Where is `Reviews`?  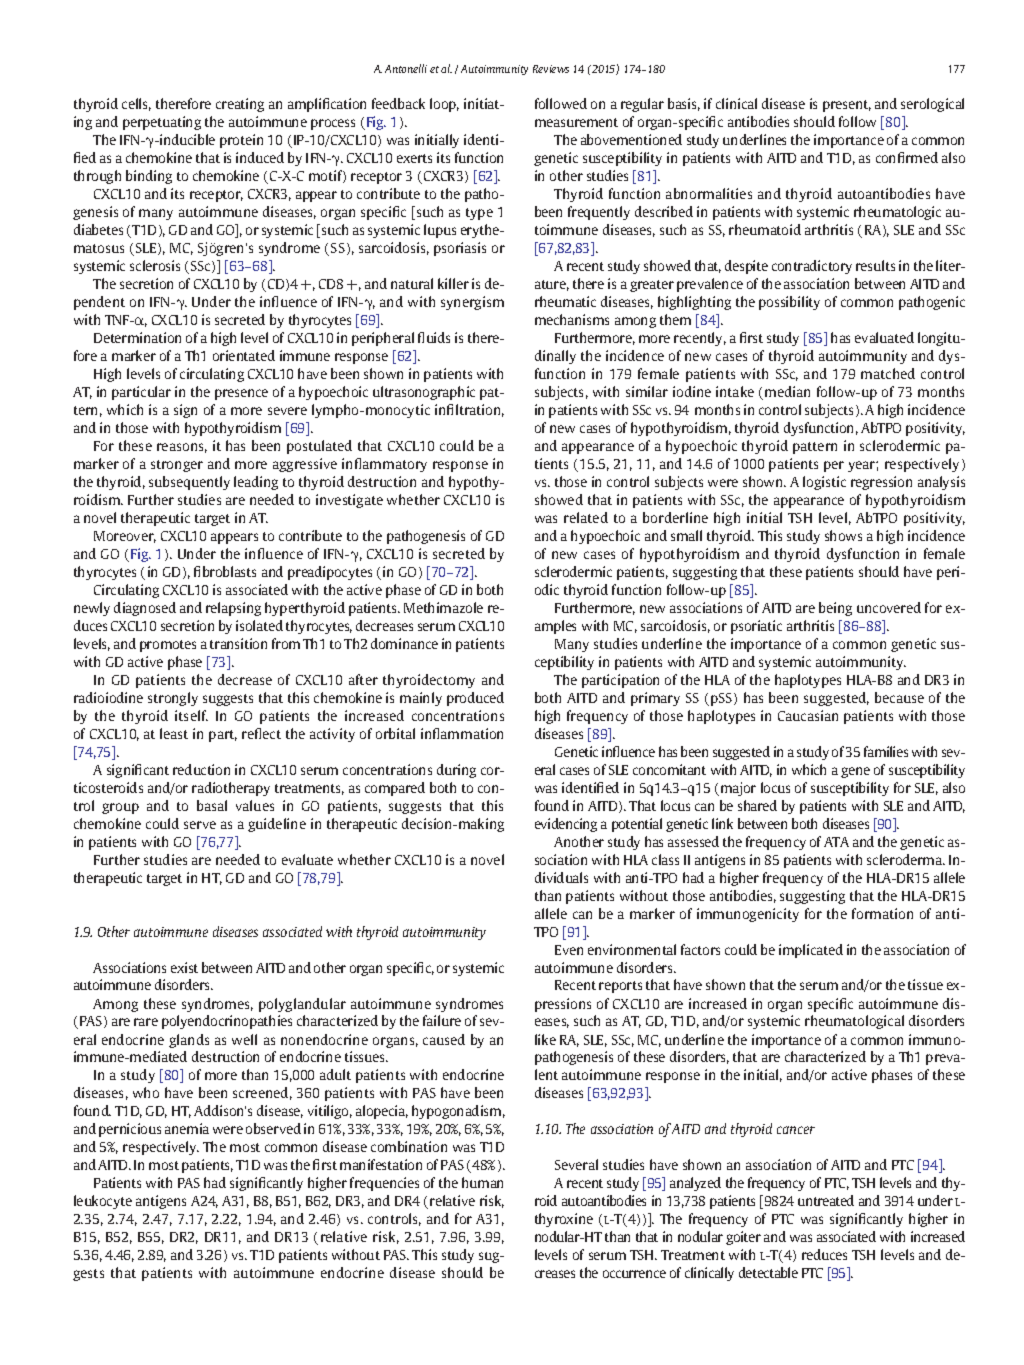
Reviews is located at coordinates (551, 69).
